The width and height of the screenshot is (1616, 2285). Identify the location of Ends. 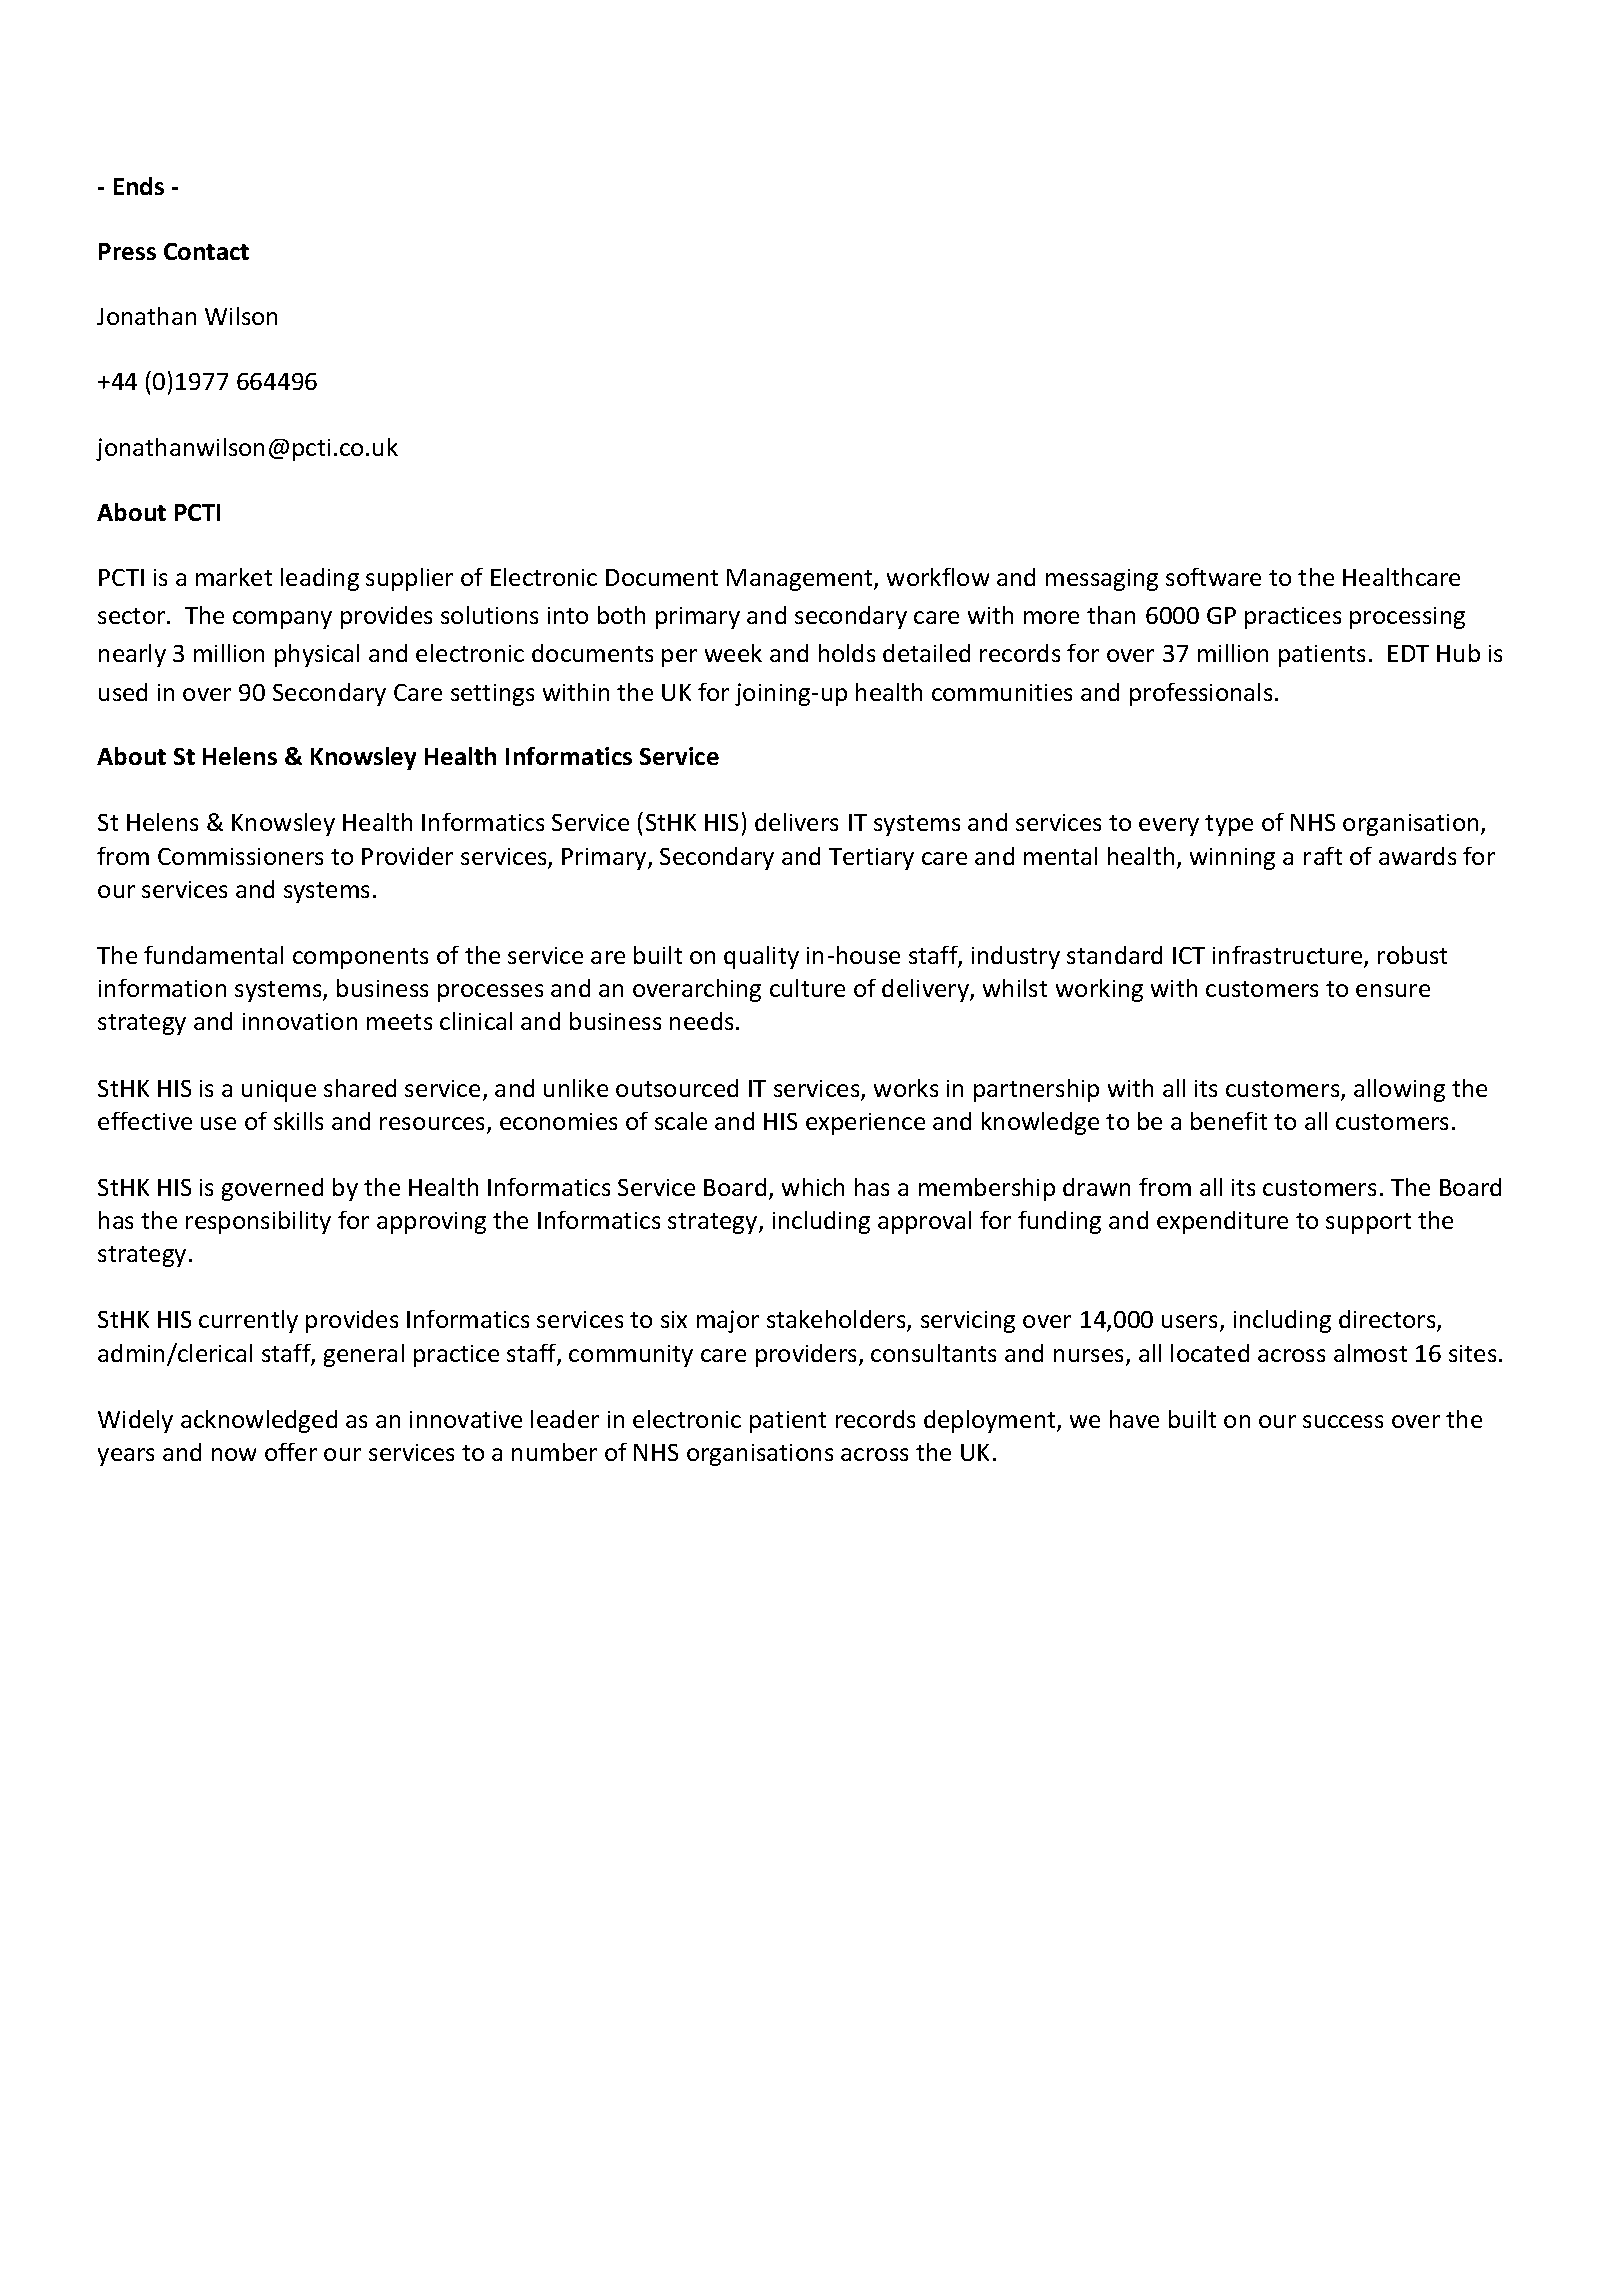
(139, 186).
